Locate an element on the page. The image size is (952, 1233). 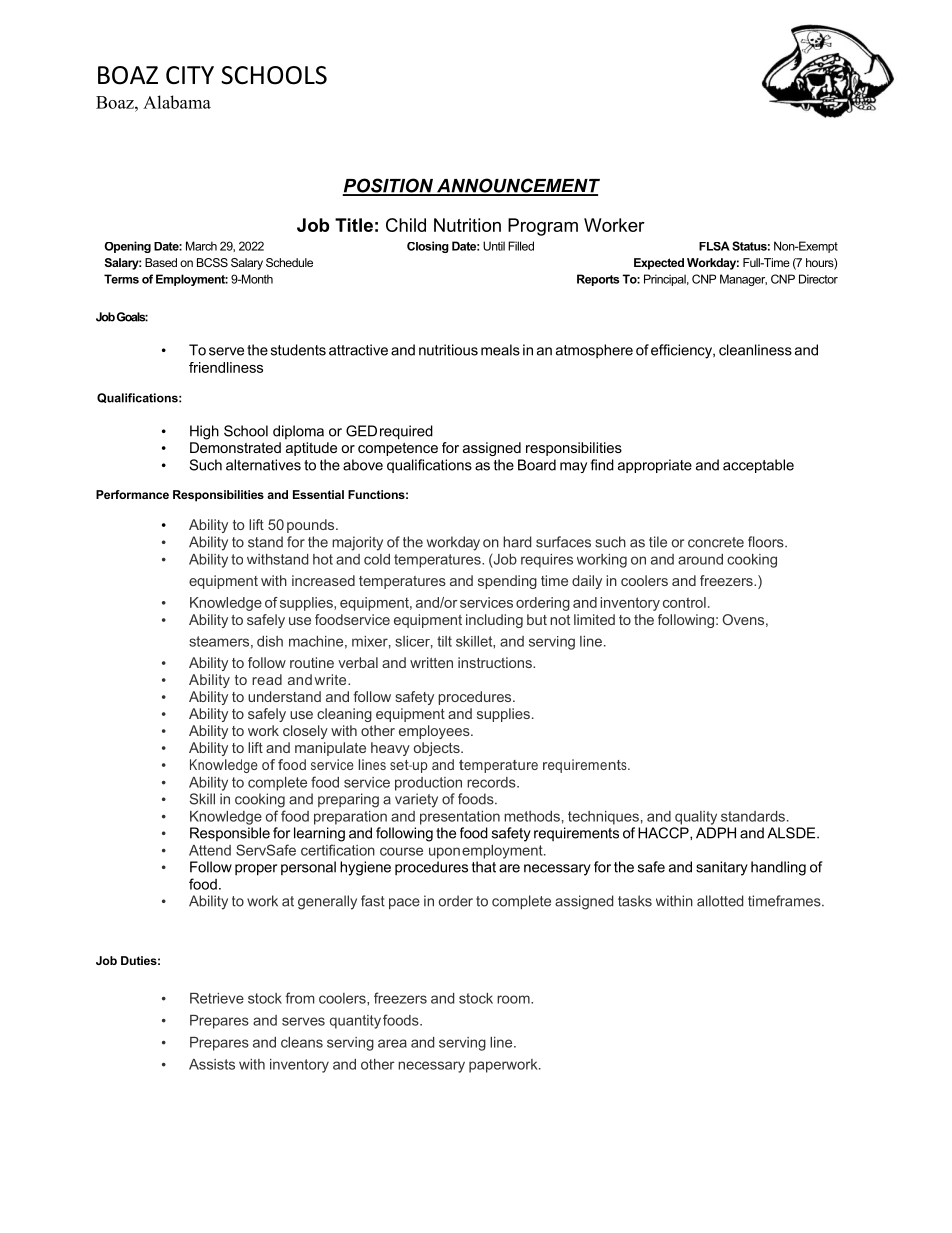
Assists is located at coordinates (212, 1064).
